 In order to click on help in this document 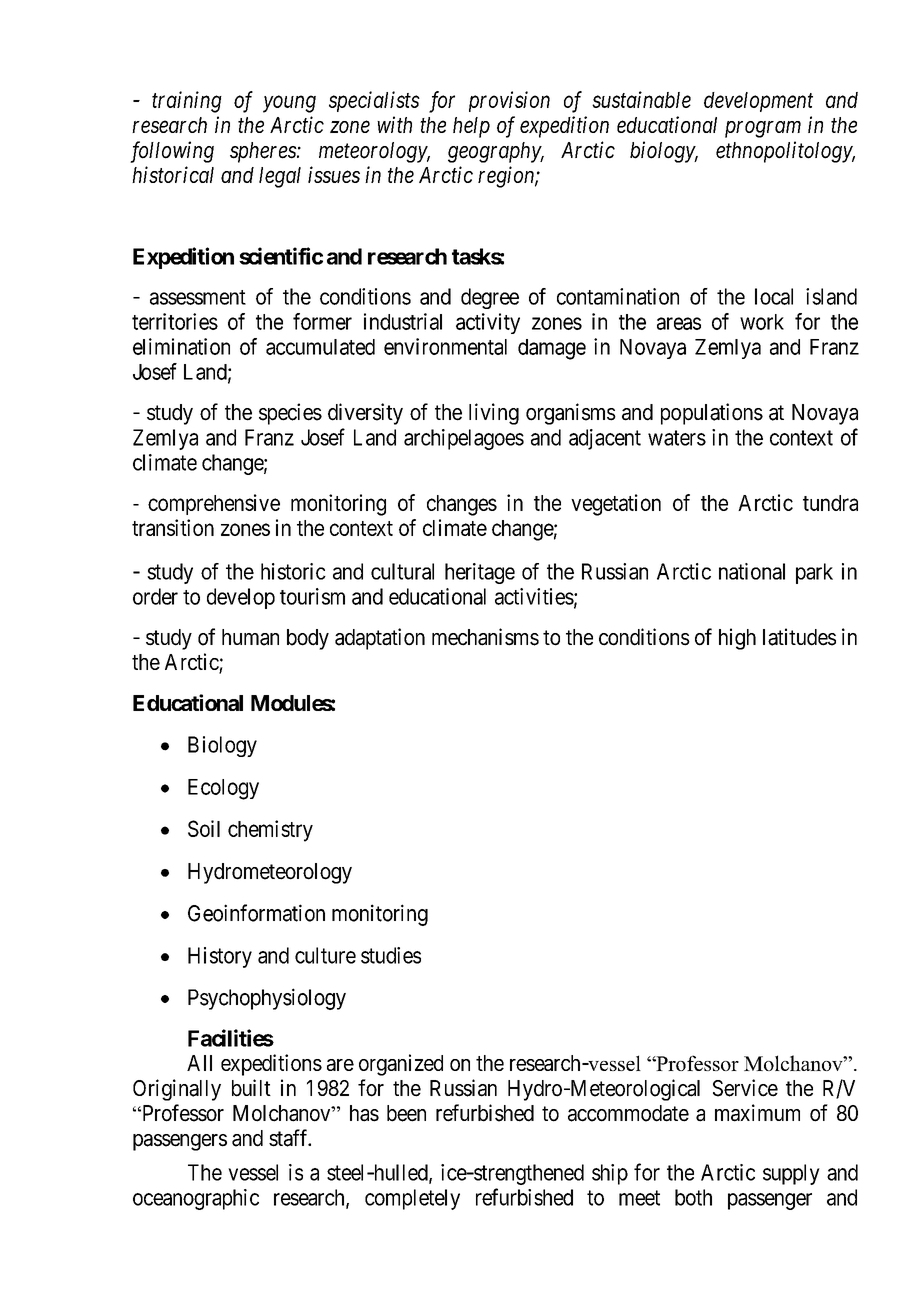, I will do `click(471, 127)`.
